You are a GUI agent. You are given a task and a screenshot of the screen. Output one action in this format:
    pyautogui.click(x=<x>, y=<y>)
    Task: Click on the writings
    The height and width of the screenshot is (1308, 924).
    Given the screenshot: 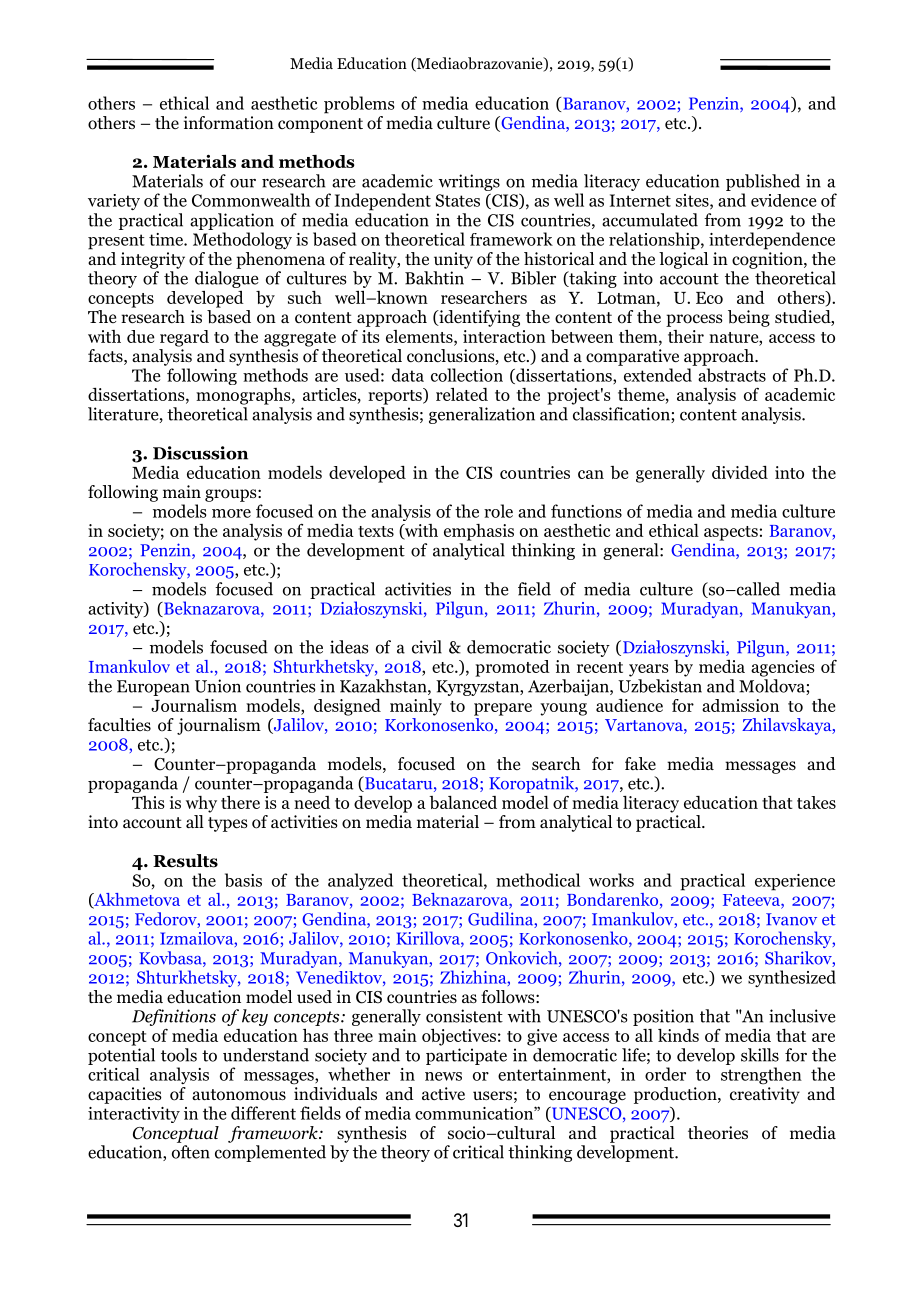 What is the action you would take?
    pyautogui.click(x=469, y=182)
